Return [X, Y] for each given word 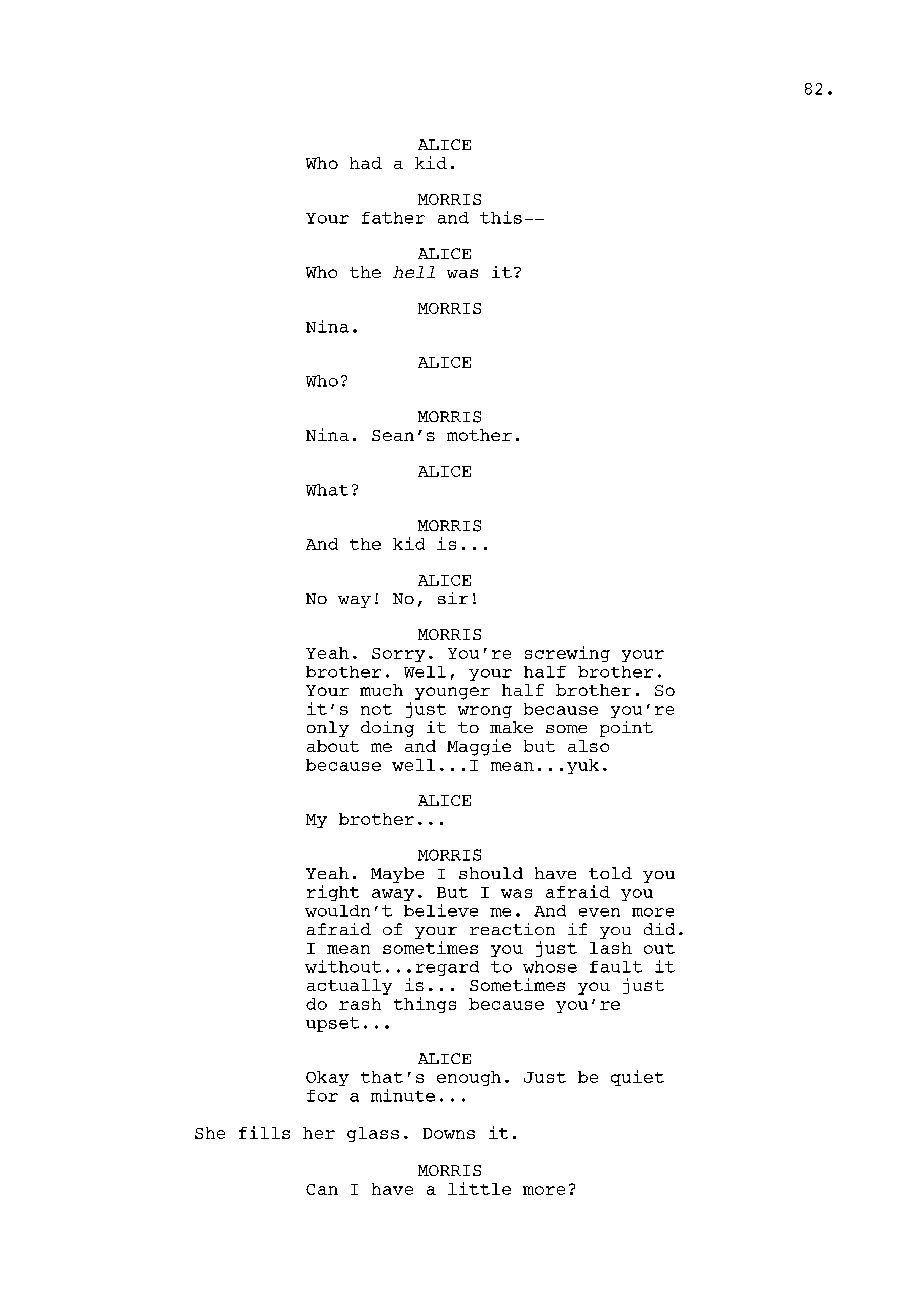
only [328, 729]
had [366, 163]
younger [452, 693]
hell [414, 272]
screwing [567, 654]
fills [264, 1132]
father [393, 218]
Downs [449, 1133]
